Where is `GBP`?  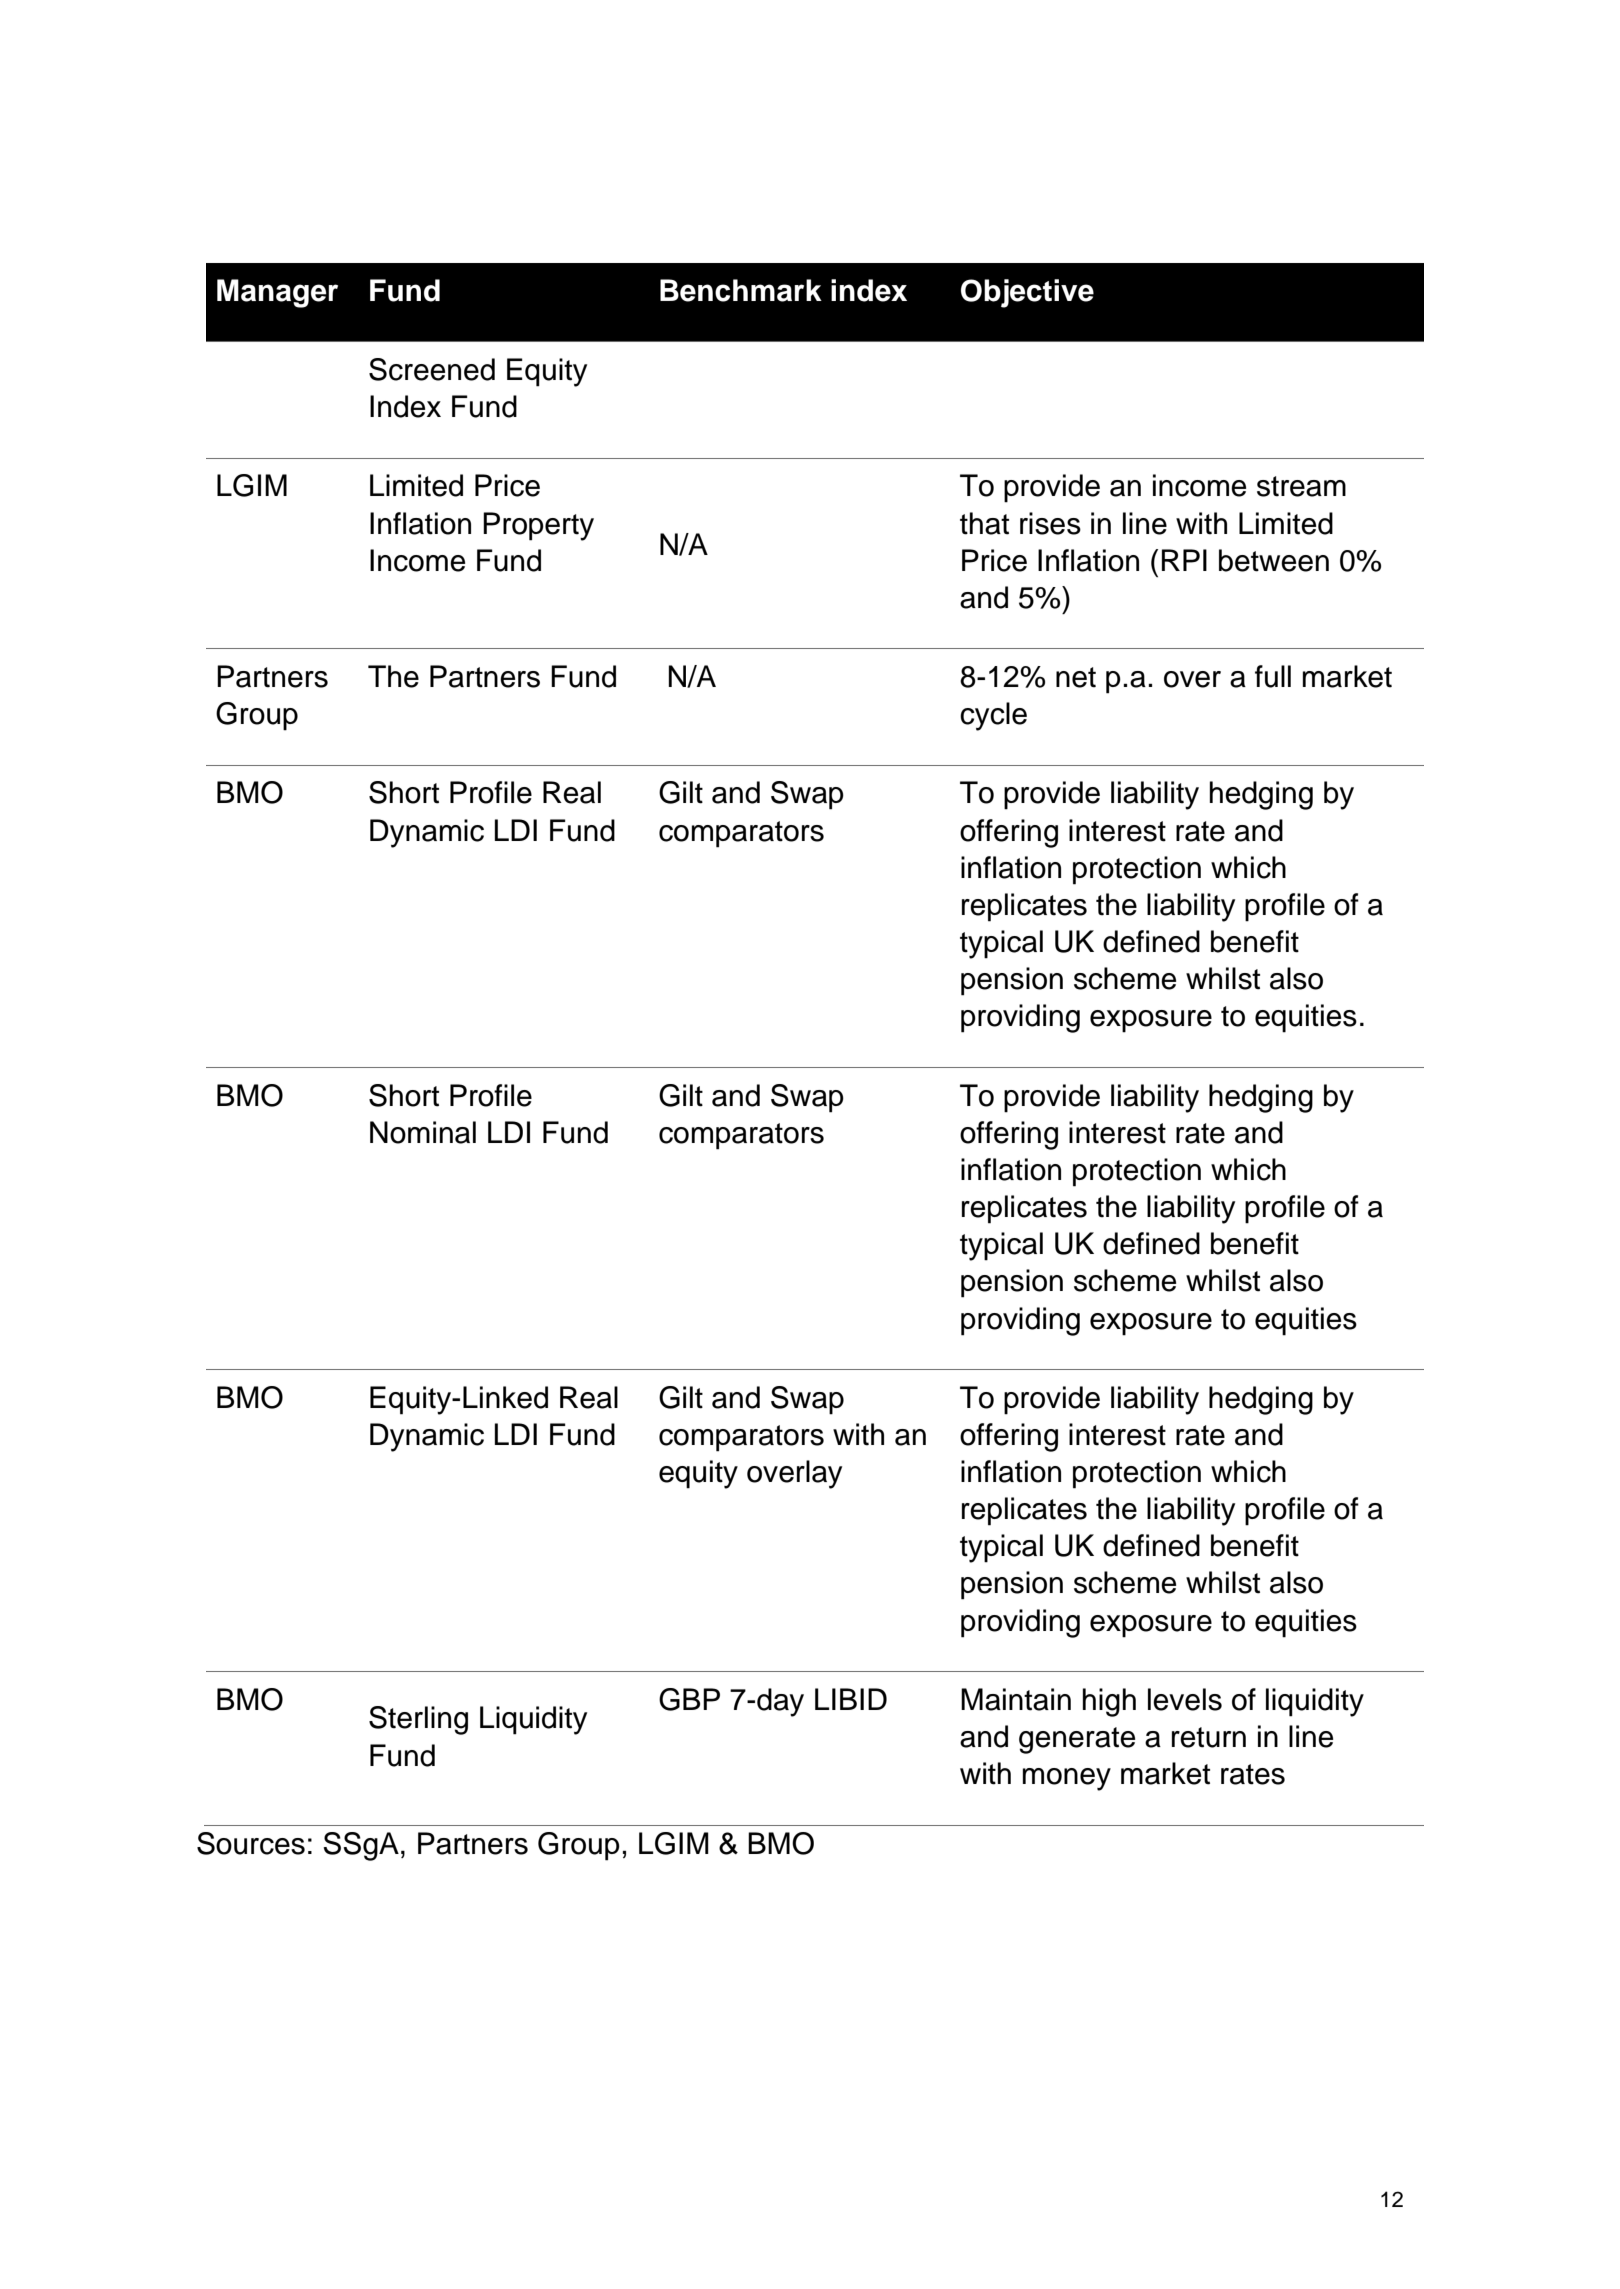
GBP is located at coordinates (689, 1699).
